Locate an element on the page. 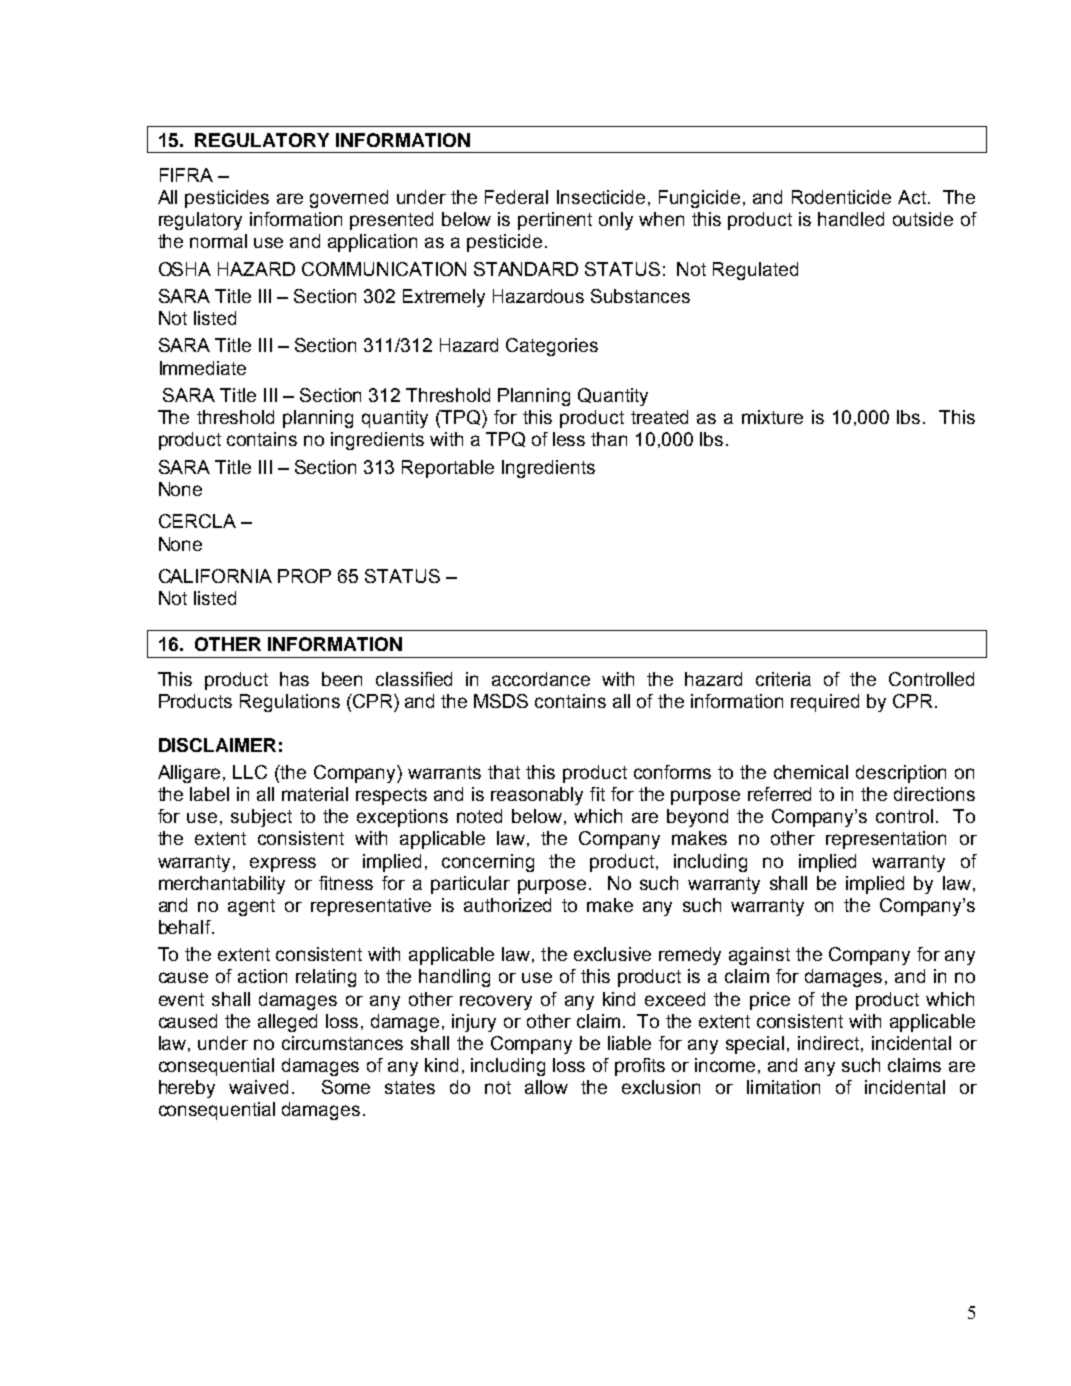  normal is located at coordinates (218, 241).
